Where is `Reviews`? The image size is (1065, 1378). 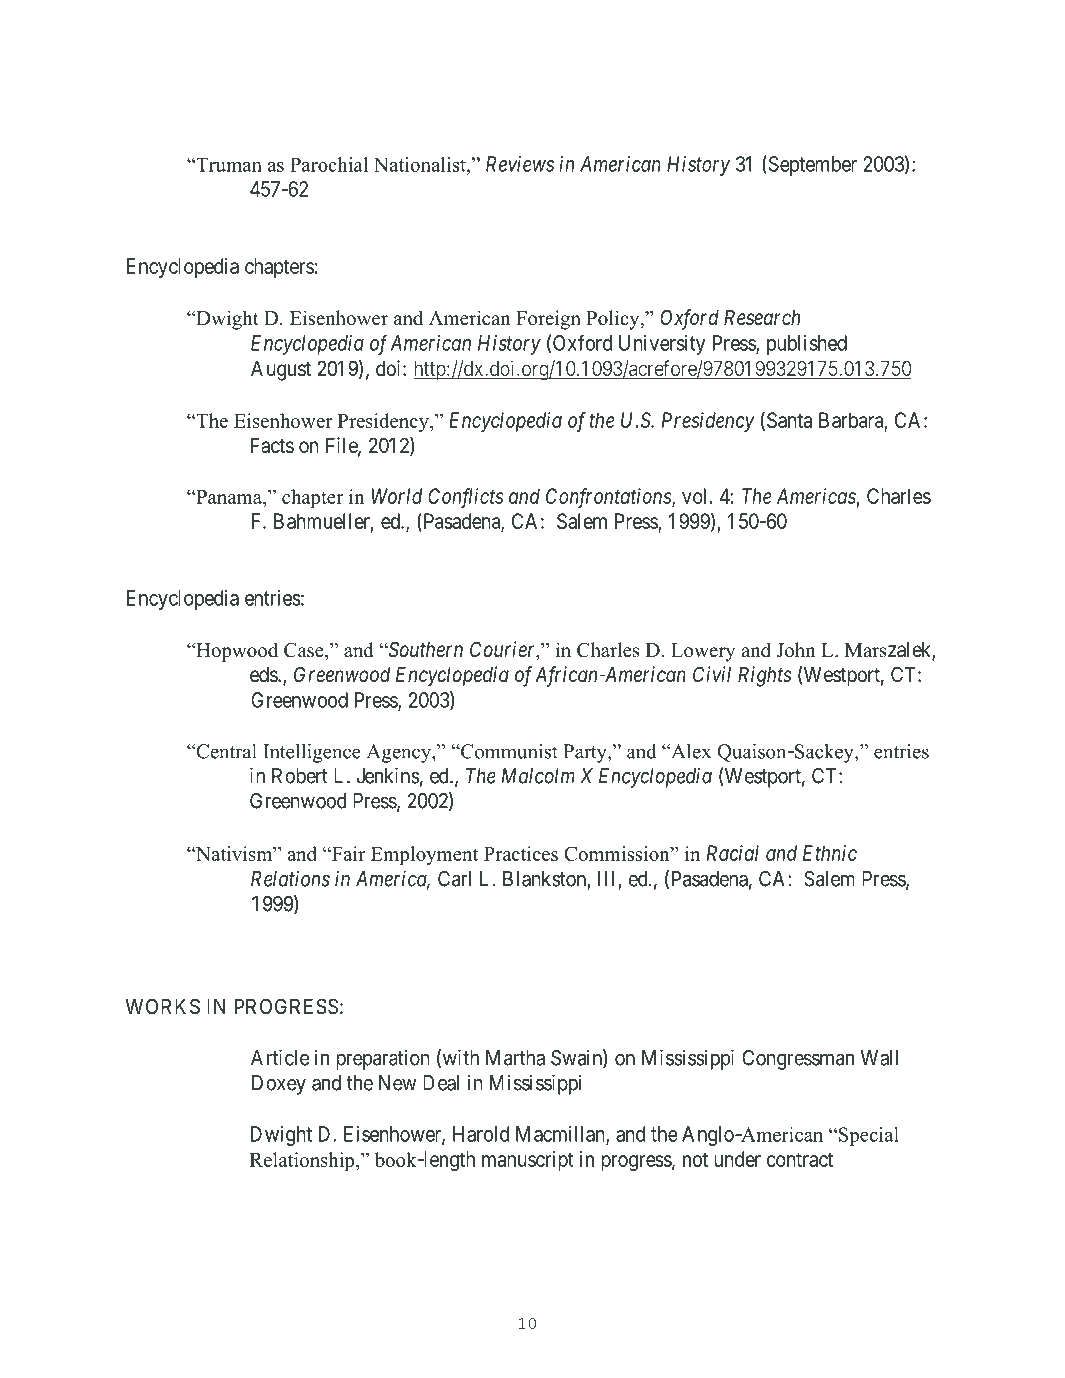 Reviews is located at coordinates (520, 164).
